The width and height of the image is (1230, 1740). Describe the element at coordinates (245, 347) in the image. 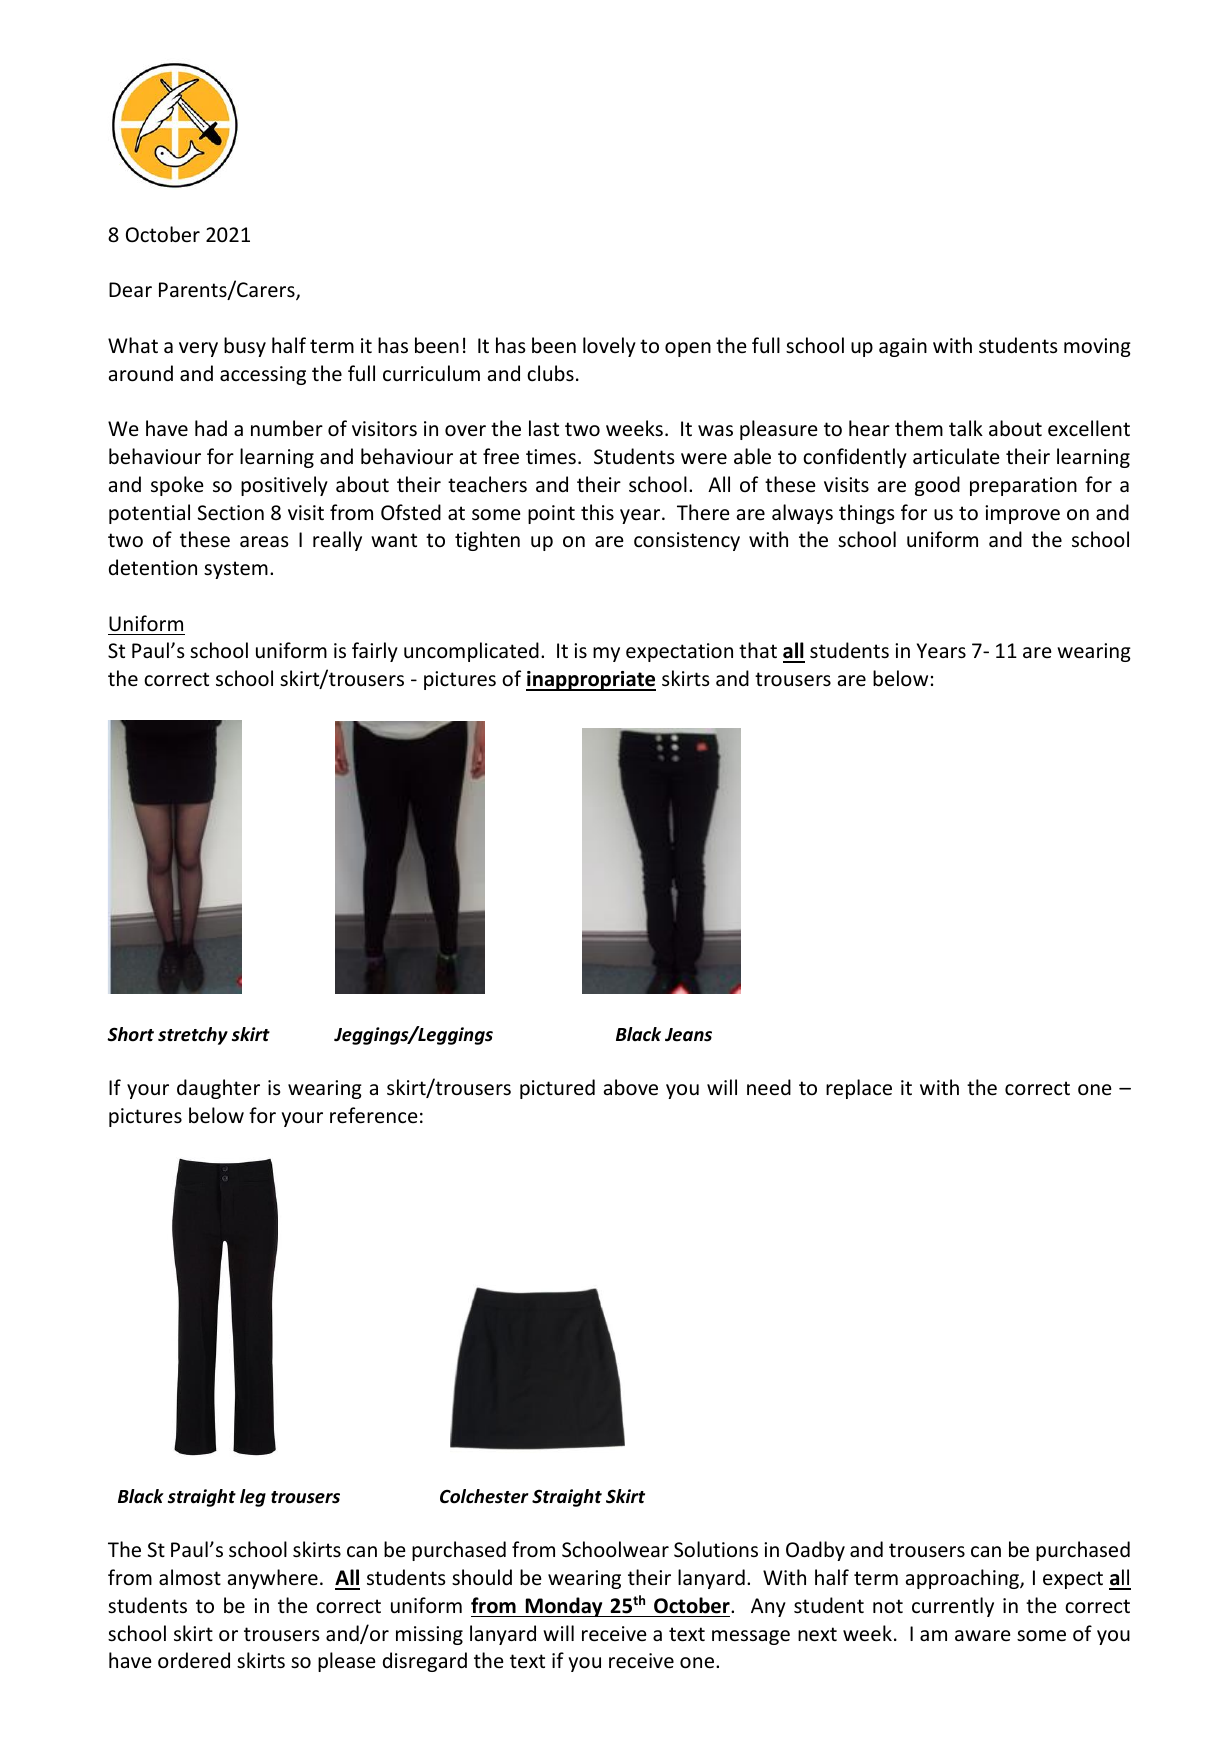

I see `busy` at that location.
